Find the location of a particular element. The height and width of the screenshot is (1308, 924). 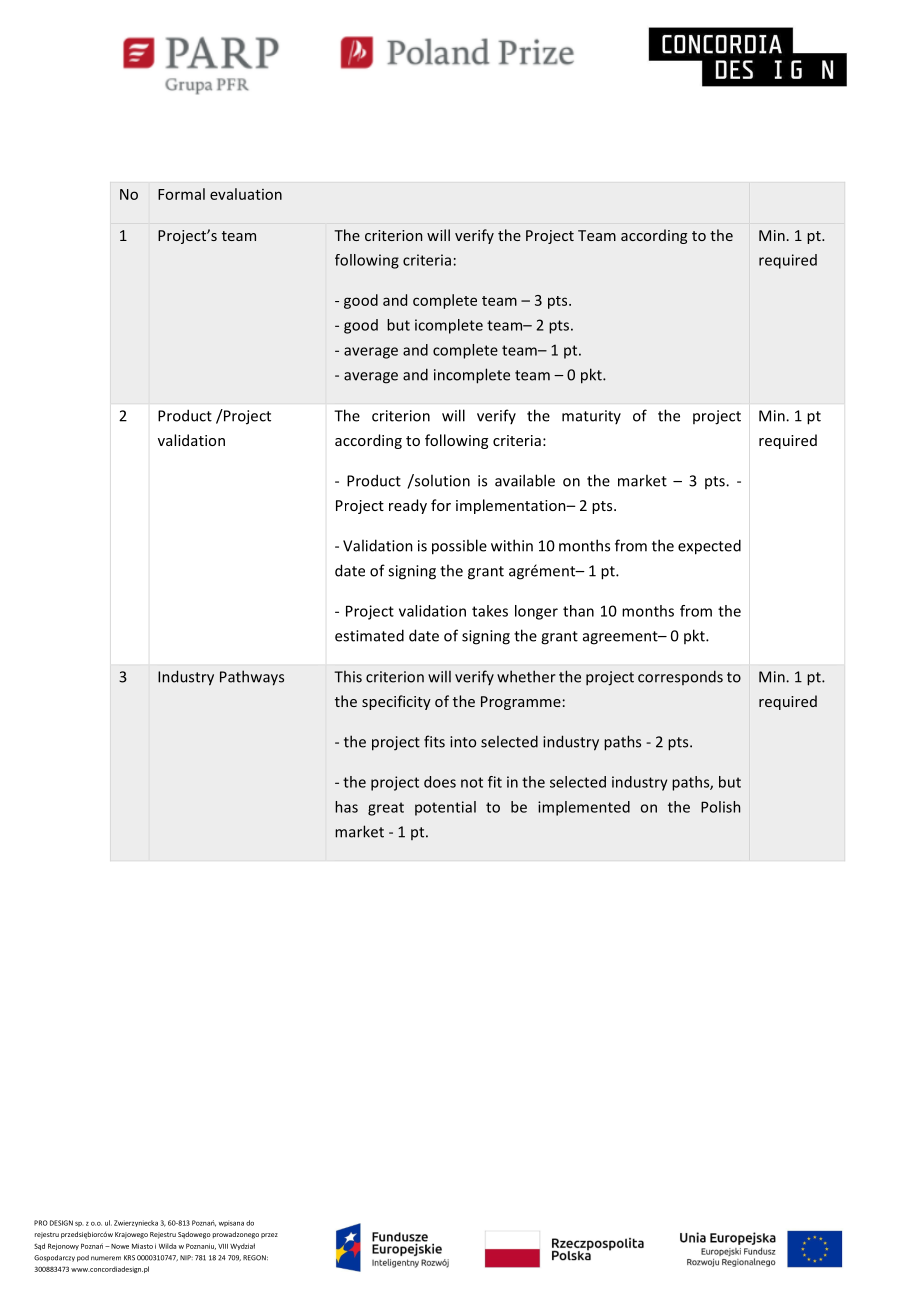

maturity is located at coordinates (591, 417).
